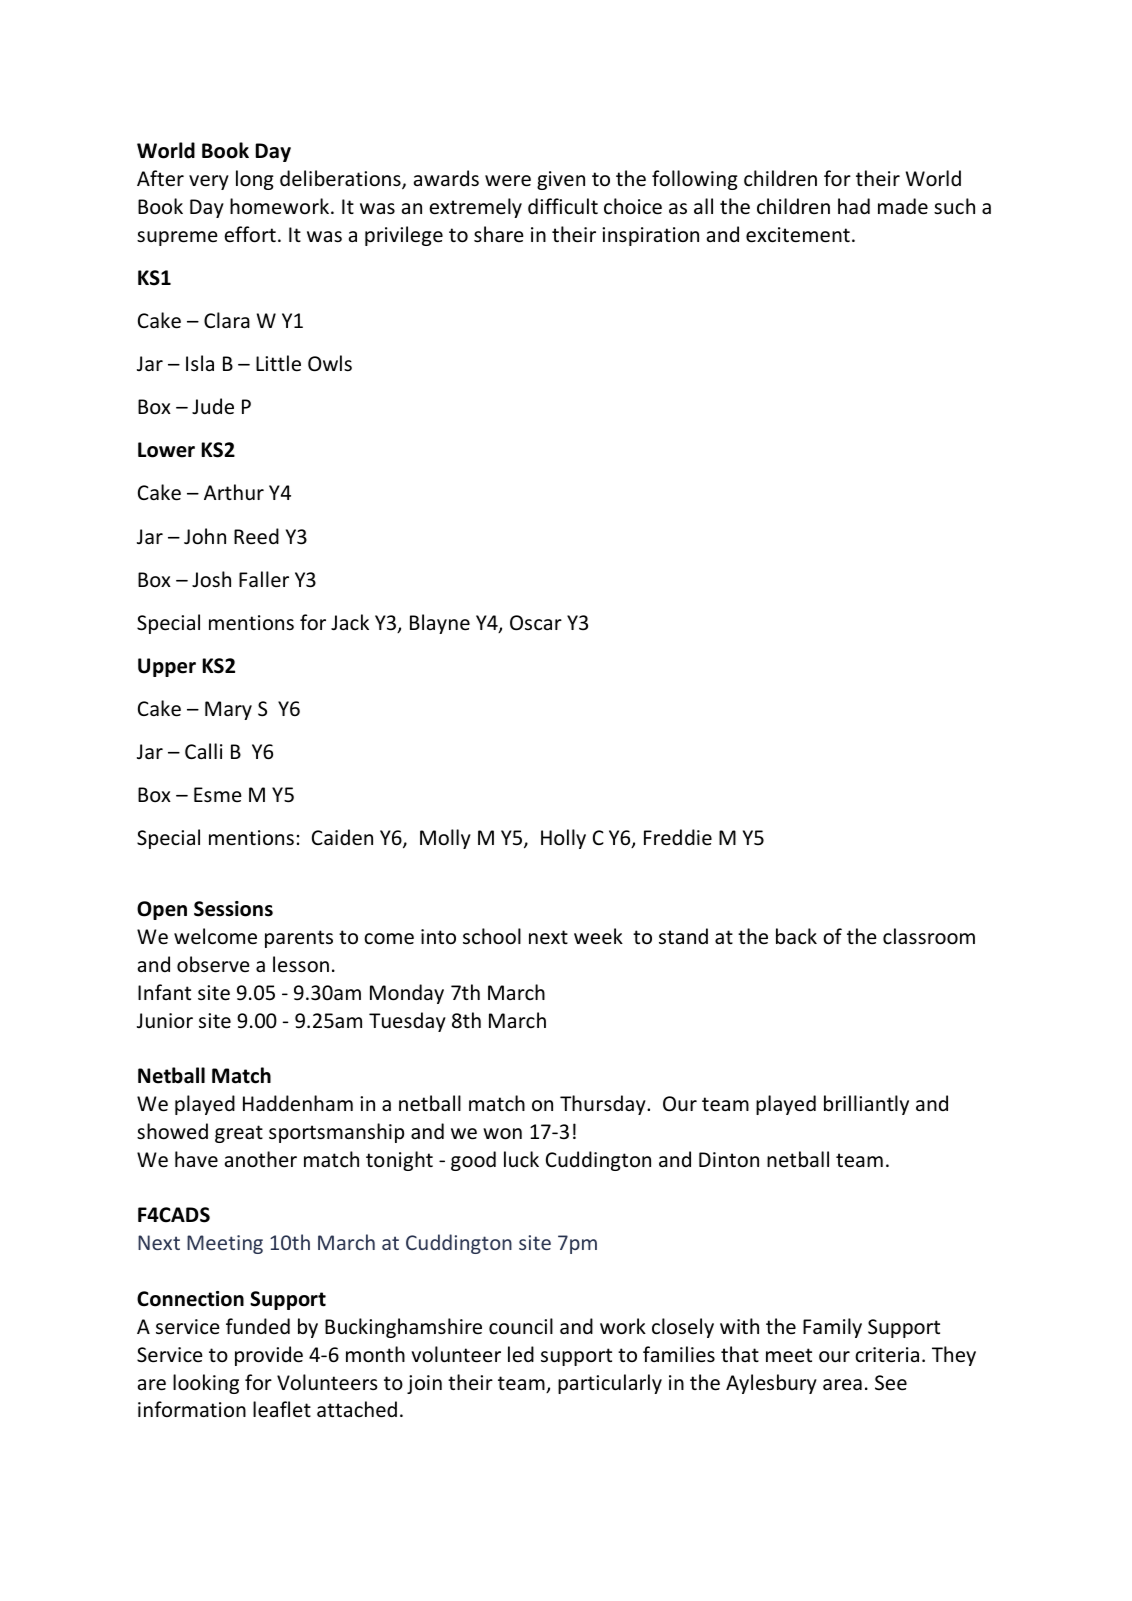 This screenshot has width=1132, height=1601. I want to click on led, so click(521, 1354).
